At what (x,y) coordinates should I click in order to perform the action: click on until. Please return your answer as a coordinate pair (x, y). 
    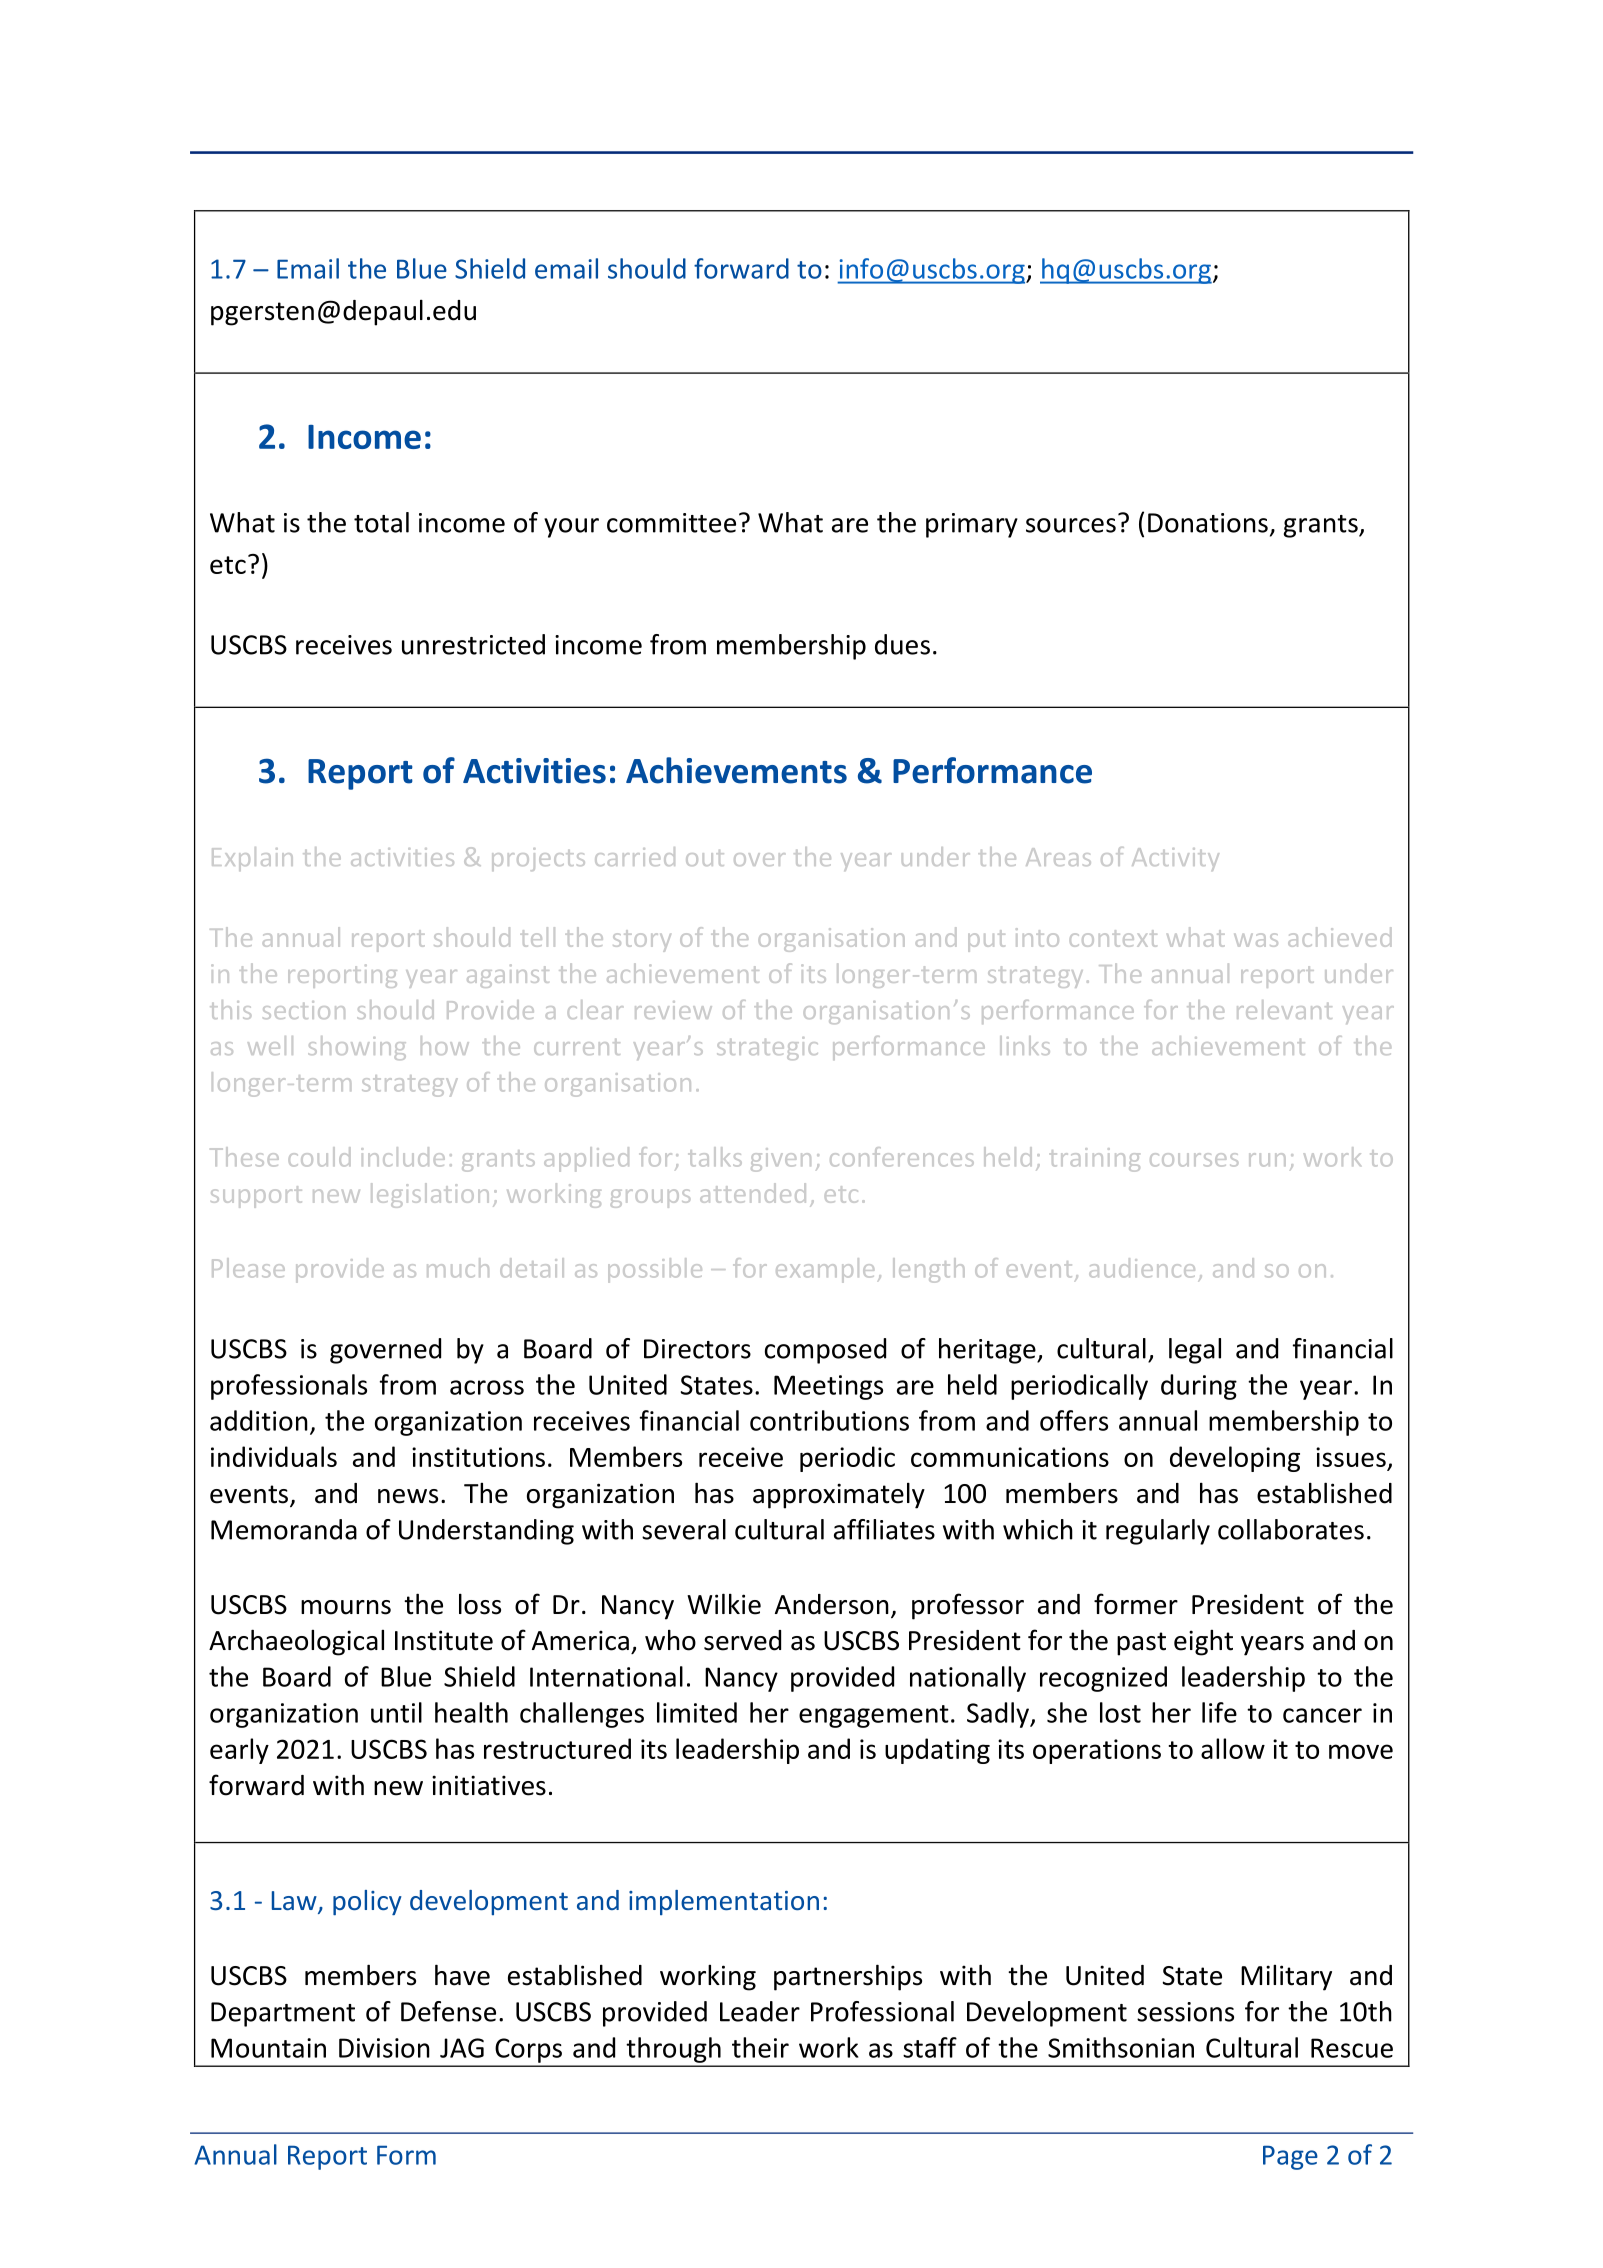
    Looking at the image, I should click on (396, 1712).
